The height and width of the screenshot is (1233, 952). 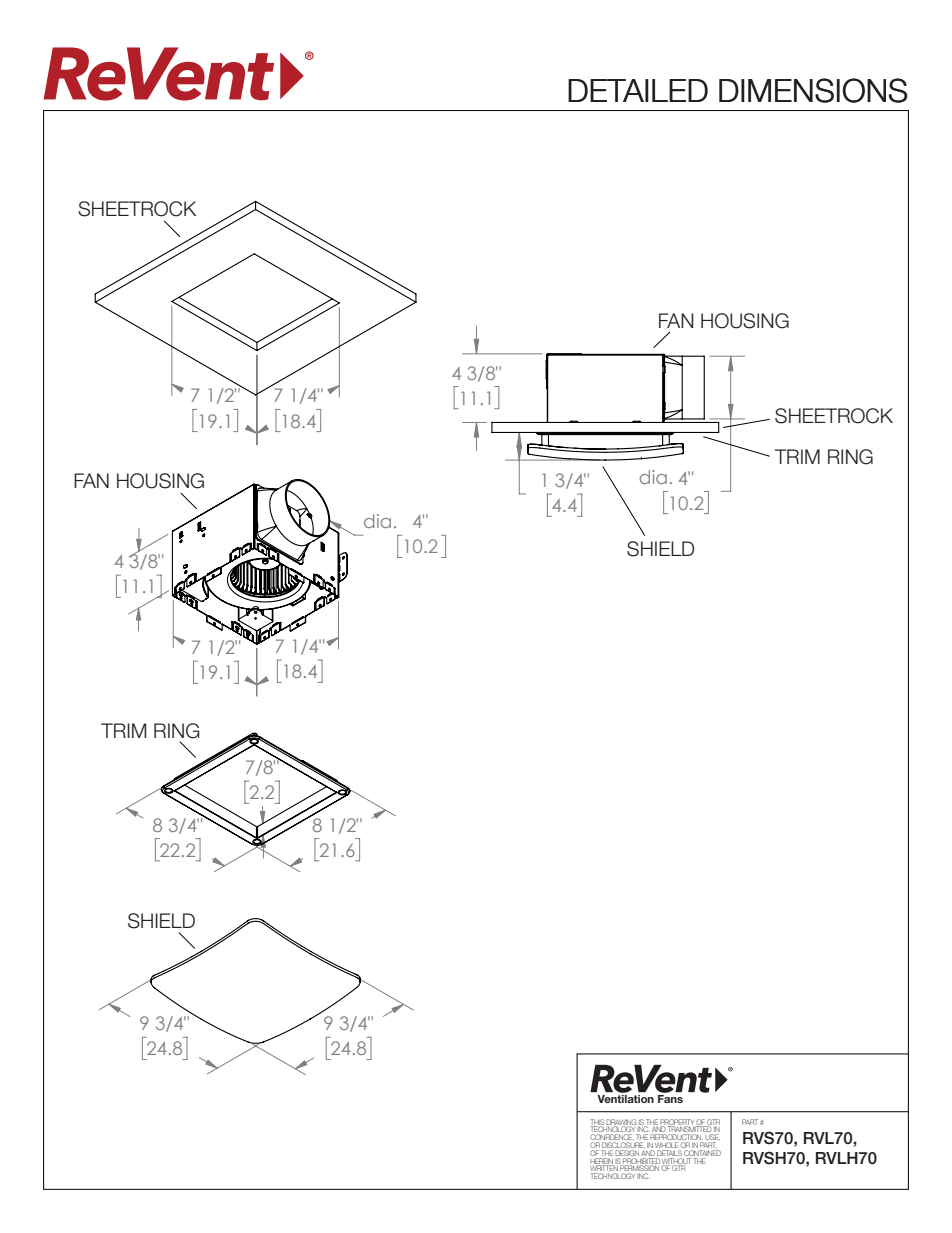 What do you see at coordinates (813, 90) in the screenshot?
I see `DIMENSIONS` at bounding box center [813, 90].
